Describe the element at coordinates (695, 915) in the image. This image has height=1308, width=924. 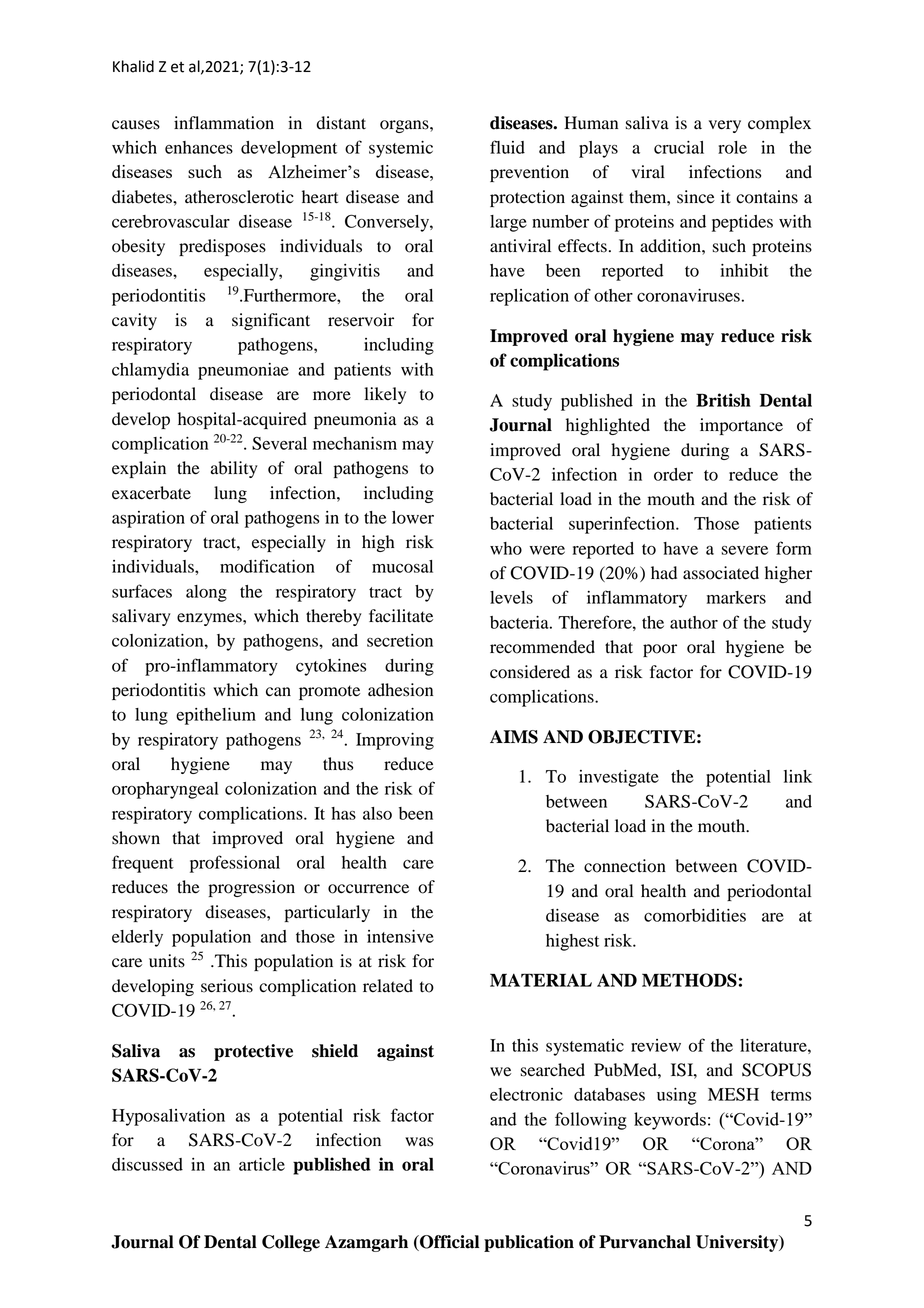
I see `comorbidities` at that location.
